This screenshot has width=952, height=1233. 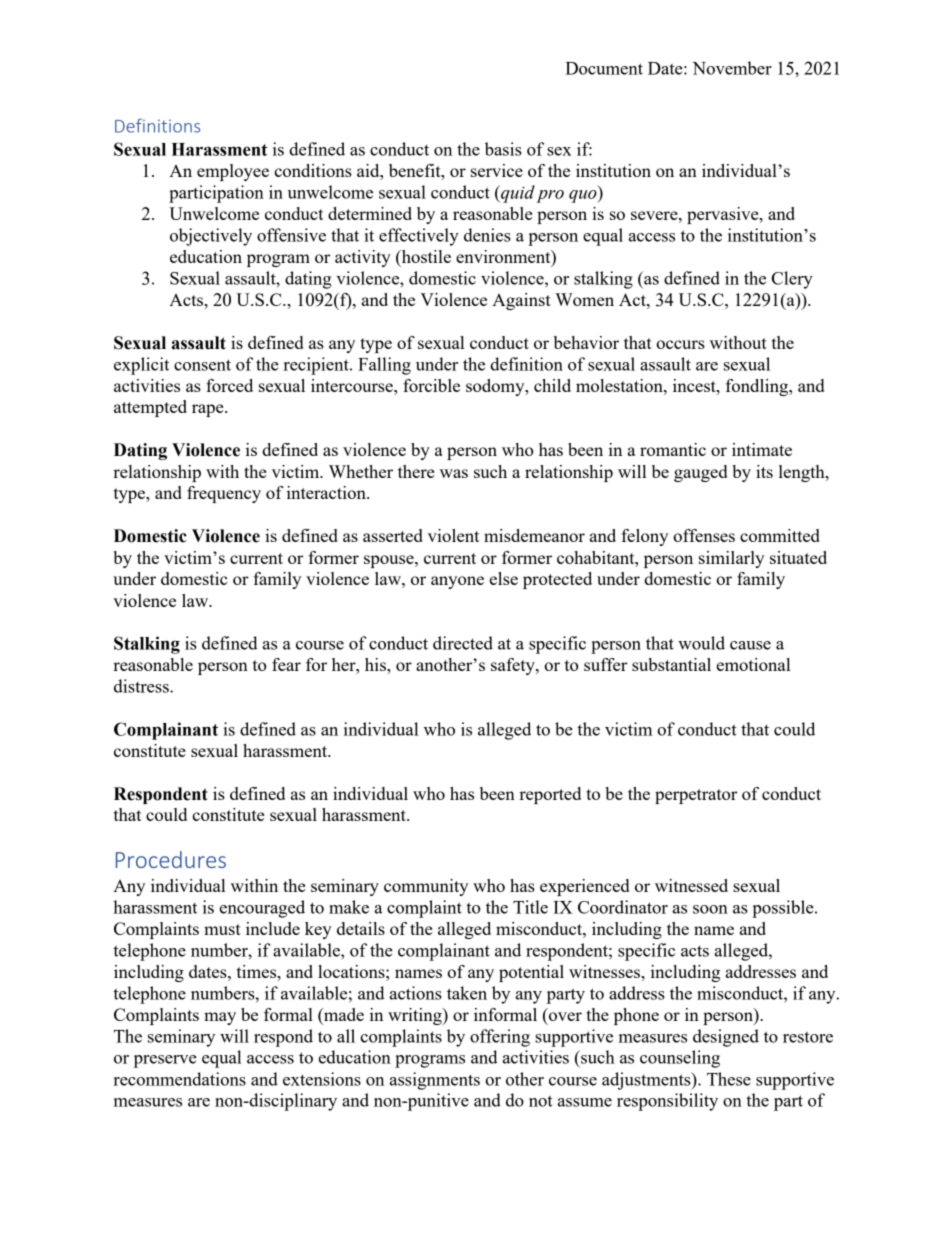 I want to click on perpetrator, so click(x=696, y=796).
